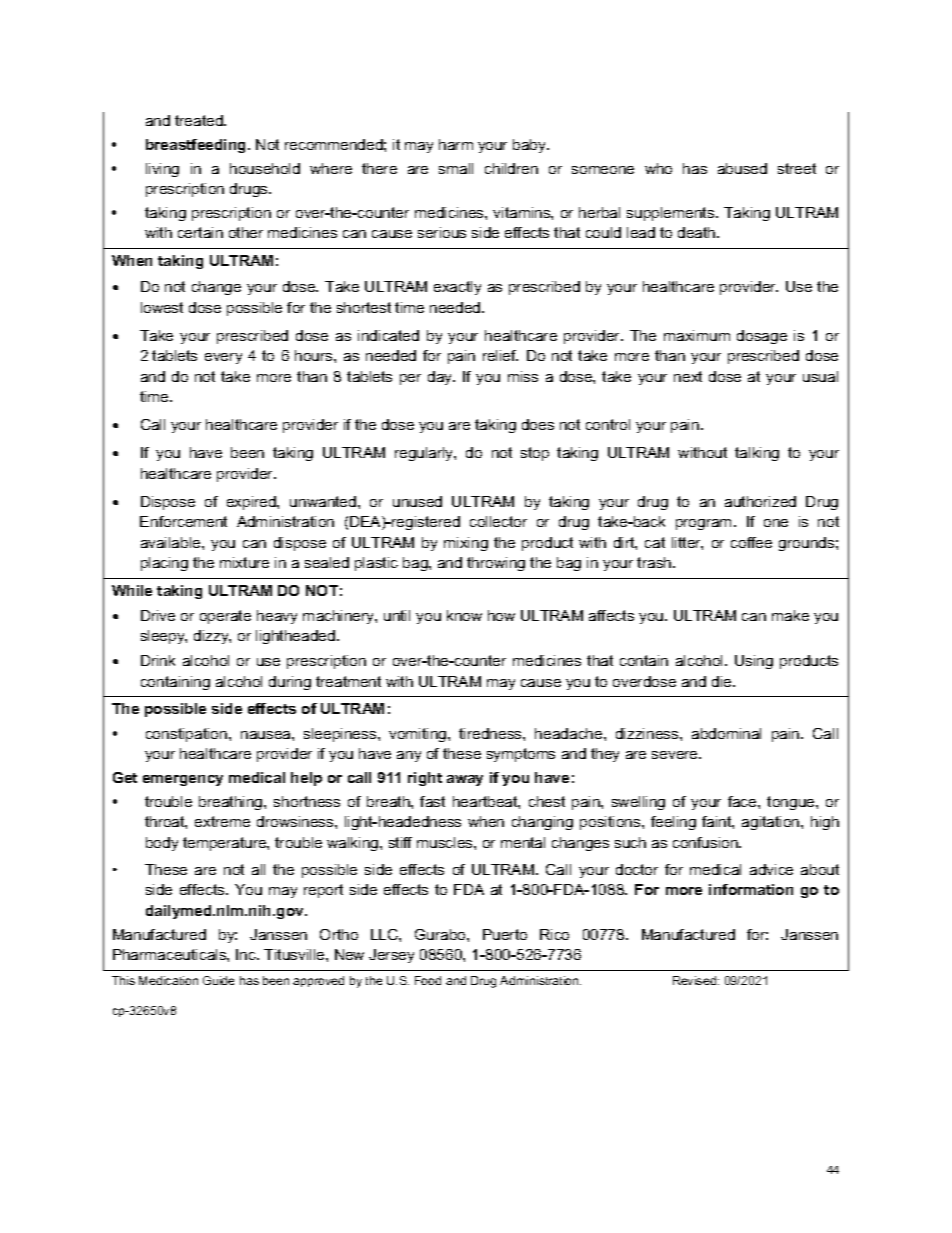  What do you see at coordinates (197, 146) in the image?
I see `breastfeeding` at bounding box center [197, 146].
